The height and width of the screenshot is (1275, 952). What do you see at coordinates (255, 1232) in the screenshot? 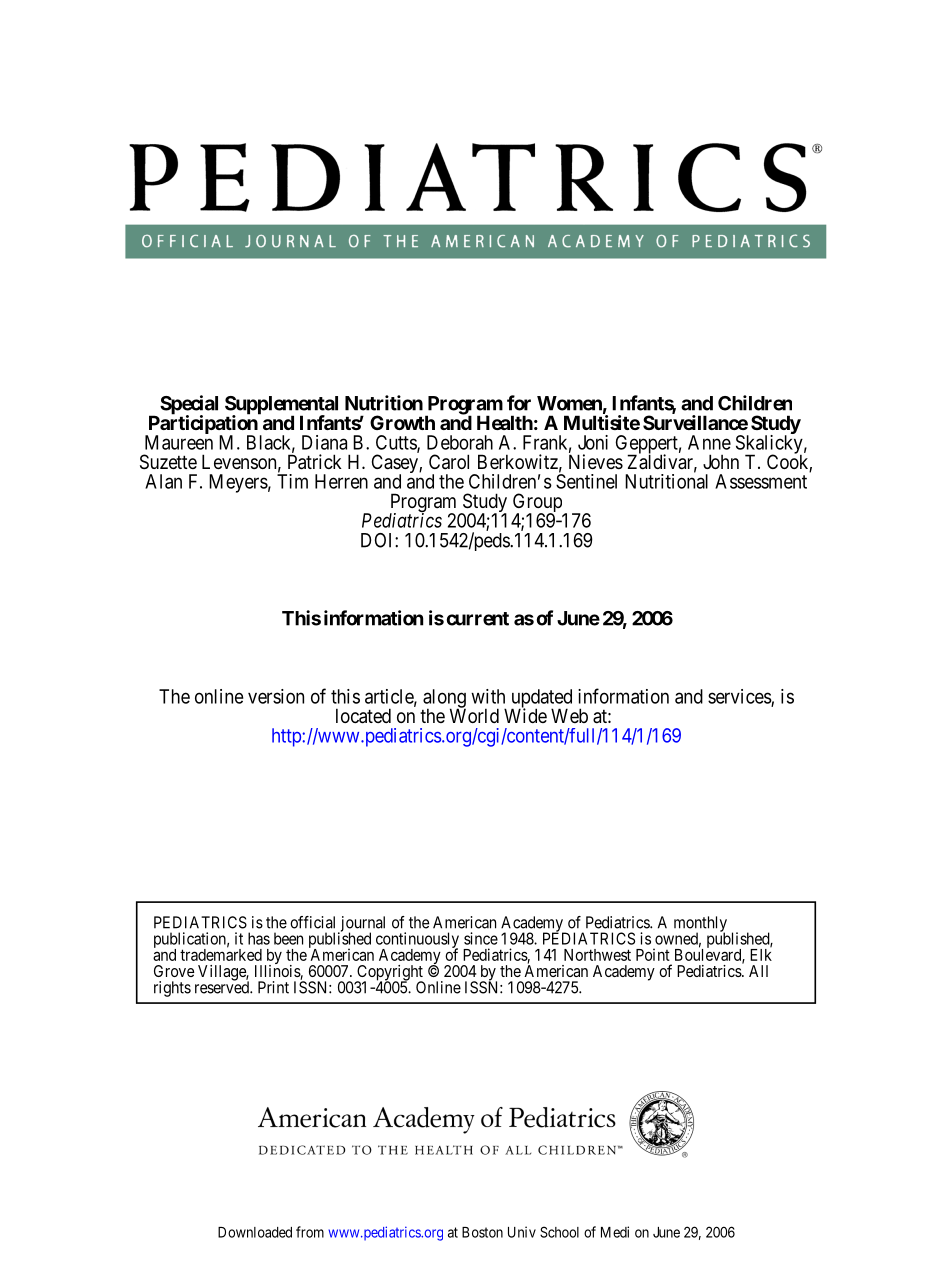
I see `Downloaded` at bounding box center [255, 1232].
